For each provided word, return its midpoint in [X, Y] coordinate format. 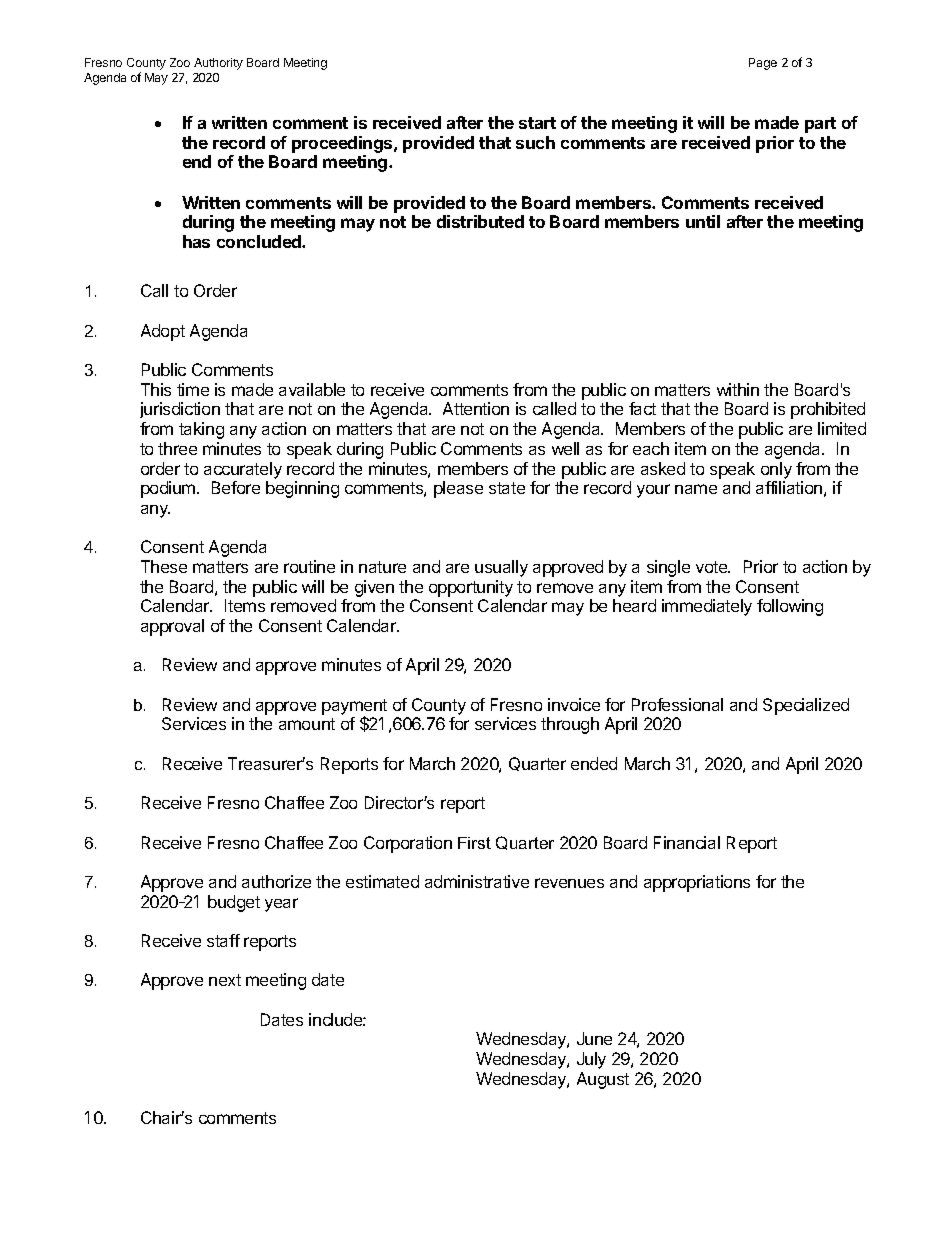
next [225, 980]
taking [201, 430]
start [537, 123]
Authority [218, 64]
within [738, 389]
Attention [476, 408]
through [570, 725]
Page [763, 64]
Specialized [806, 706]
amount [307, 724]
